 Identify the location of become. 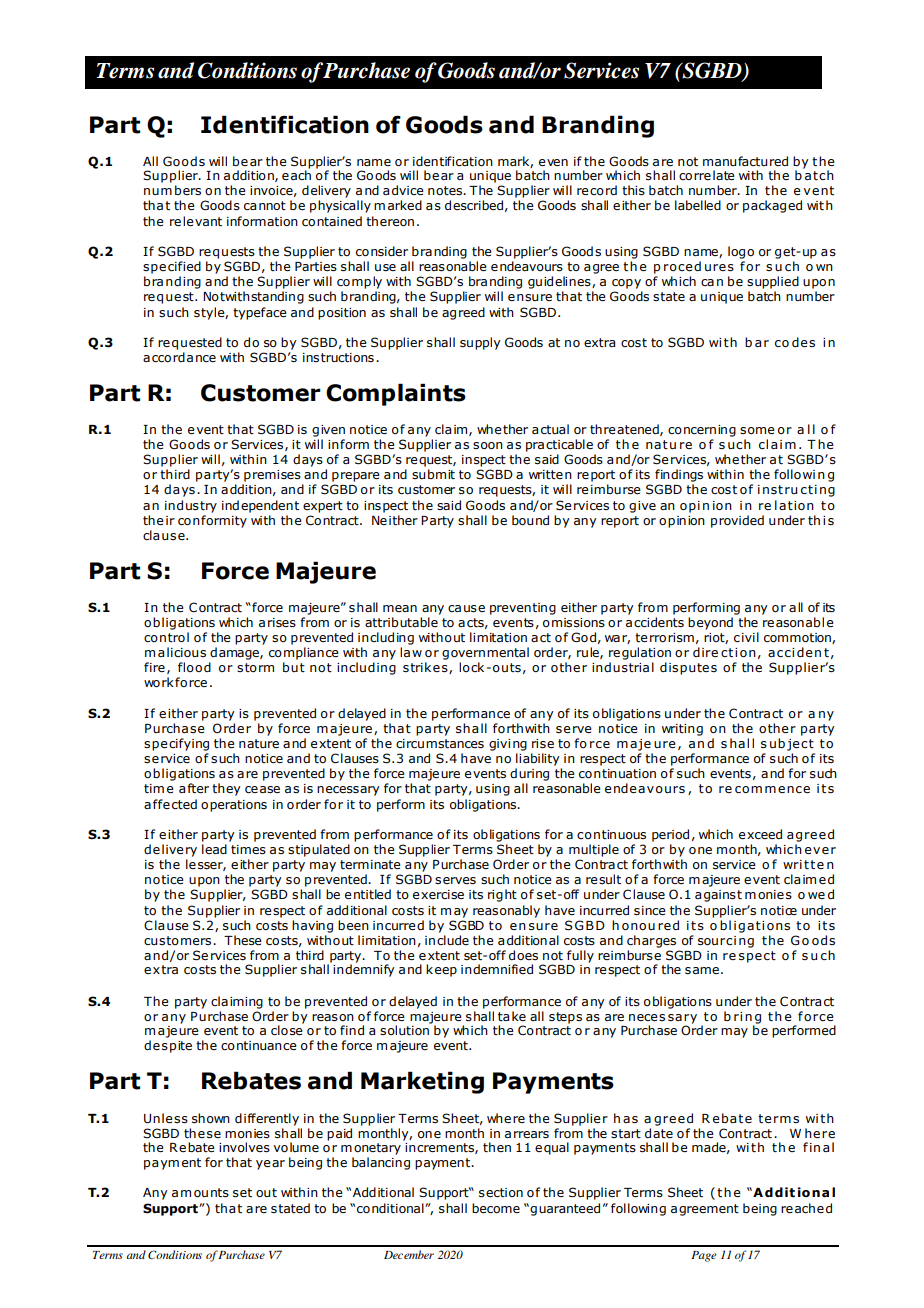
(496, 1208).
